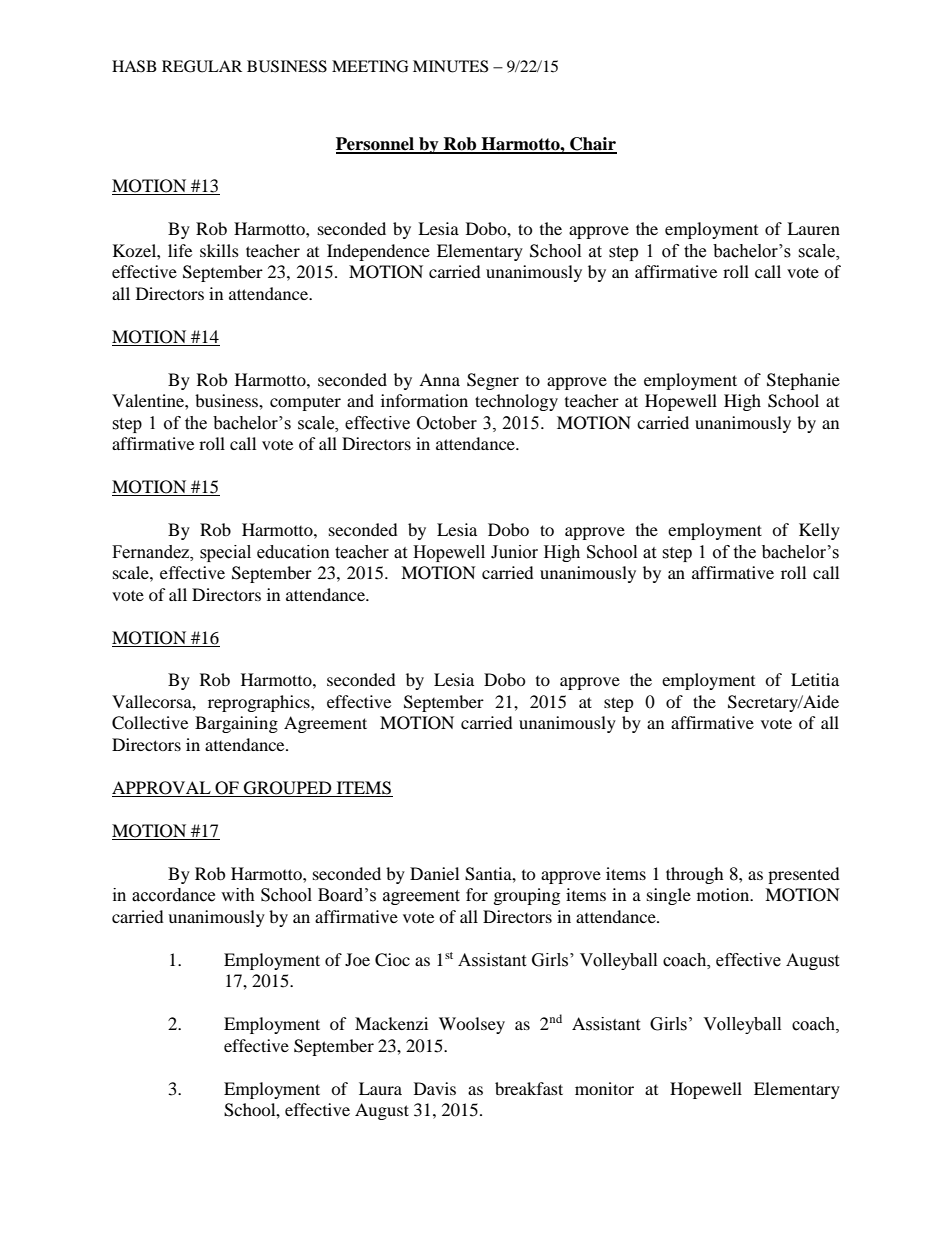 The width and height of the page is (952, 1233). What do you see at coordinates (447, 423) in the page?
I see `October` at bounding box center [447, 423].
